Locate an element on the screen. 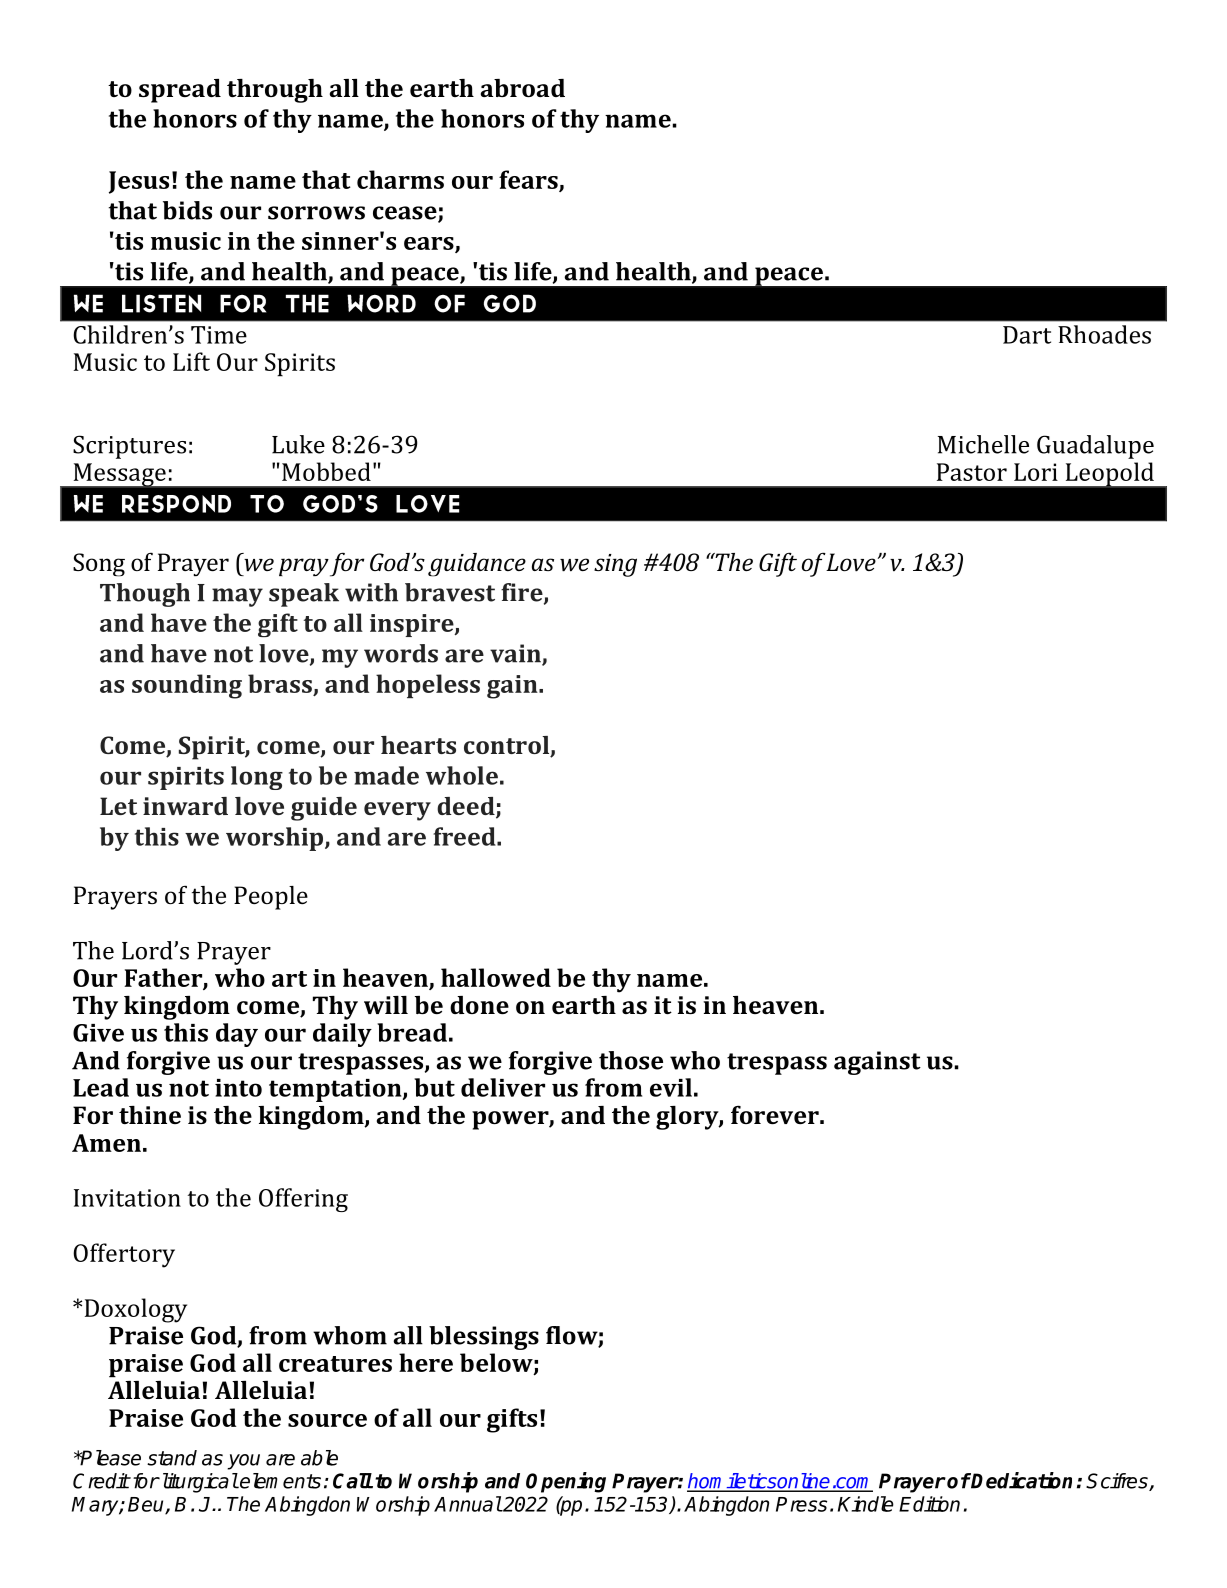  spread is located at coordinates (180, 91).
